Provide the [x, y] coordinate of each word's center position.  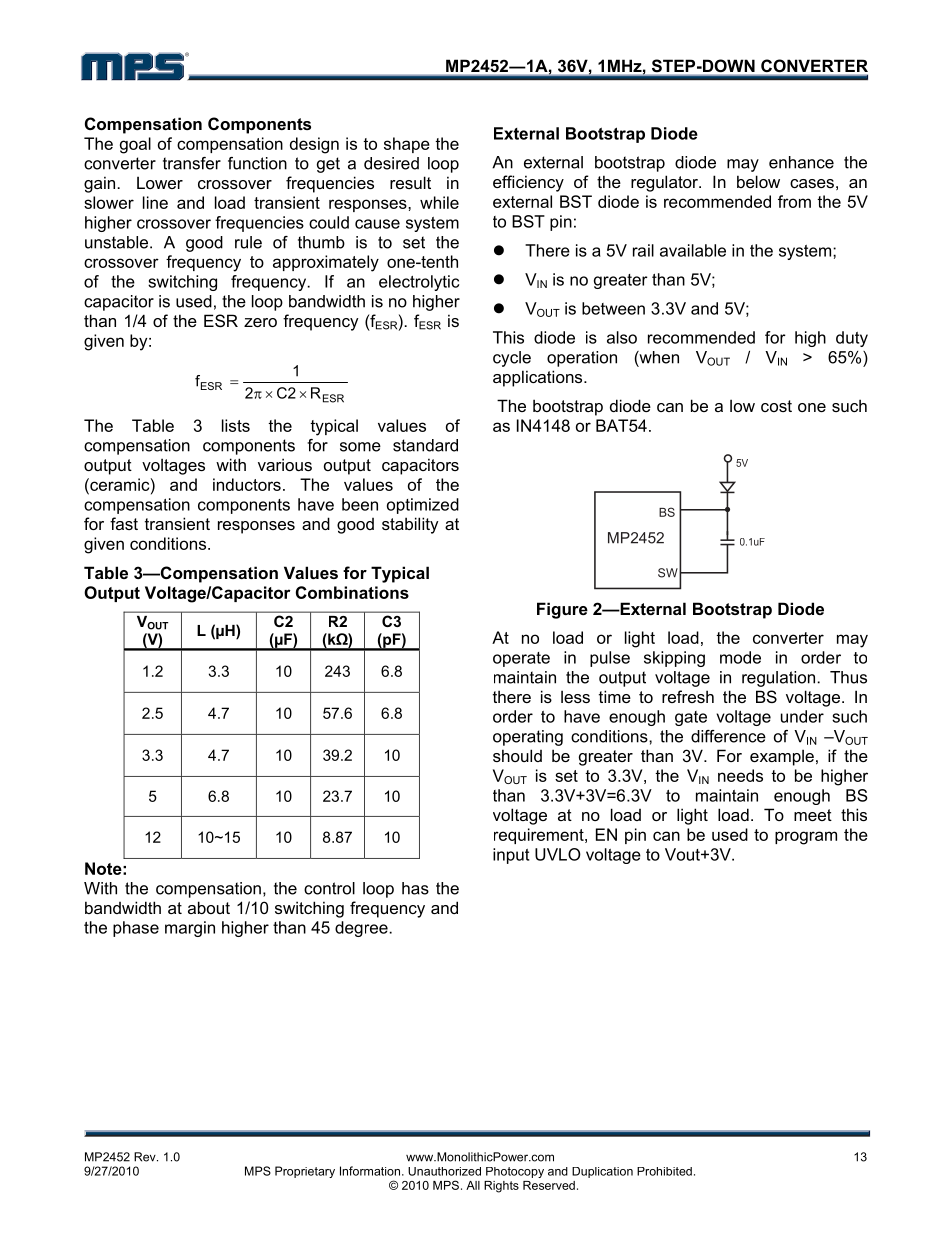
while [439, 202]
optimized [423, 506]
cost [776, 406]
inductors [247, 484]
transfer [192, 163]
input [511, 856]
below [758, 181]
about [209, 907]
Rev [146, 1157]
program [806, 838]
